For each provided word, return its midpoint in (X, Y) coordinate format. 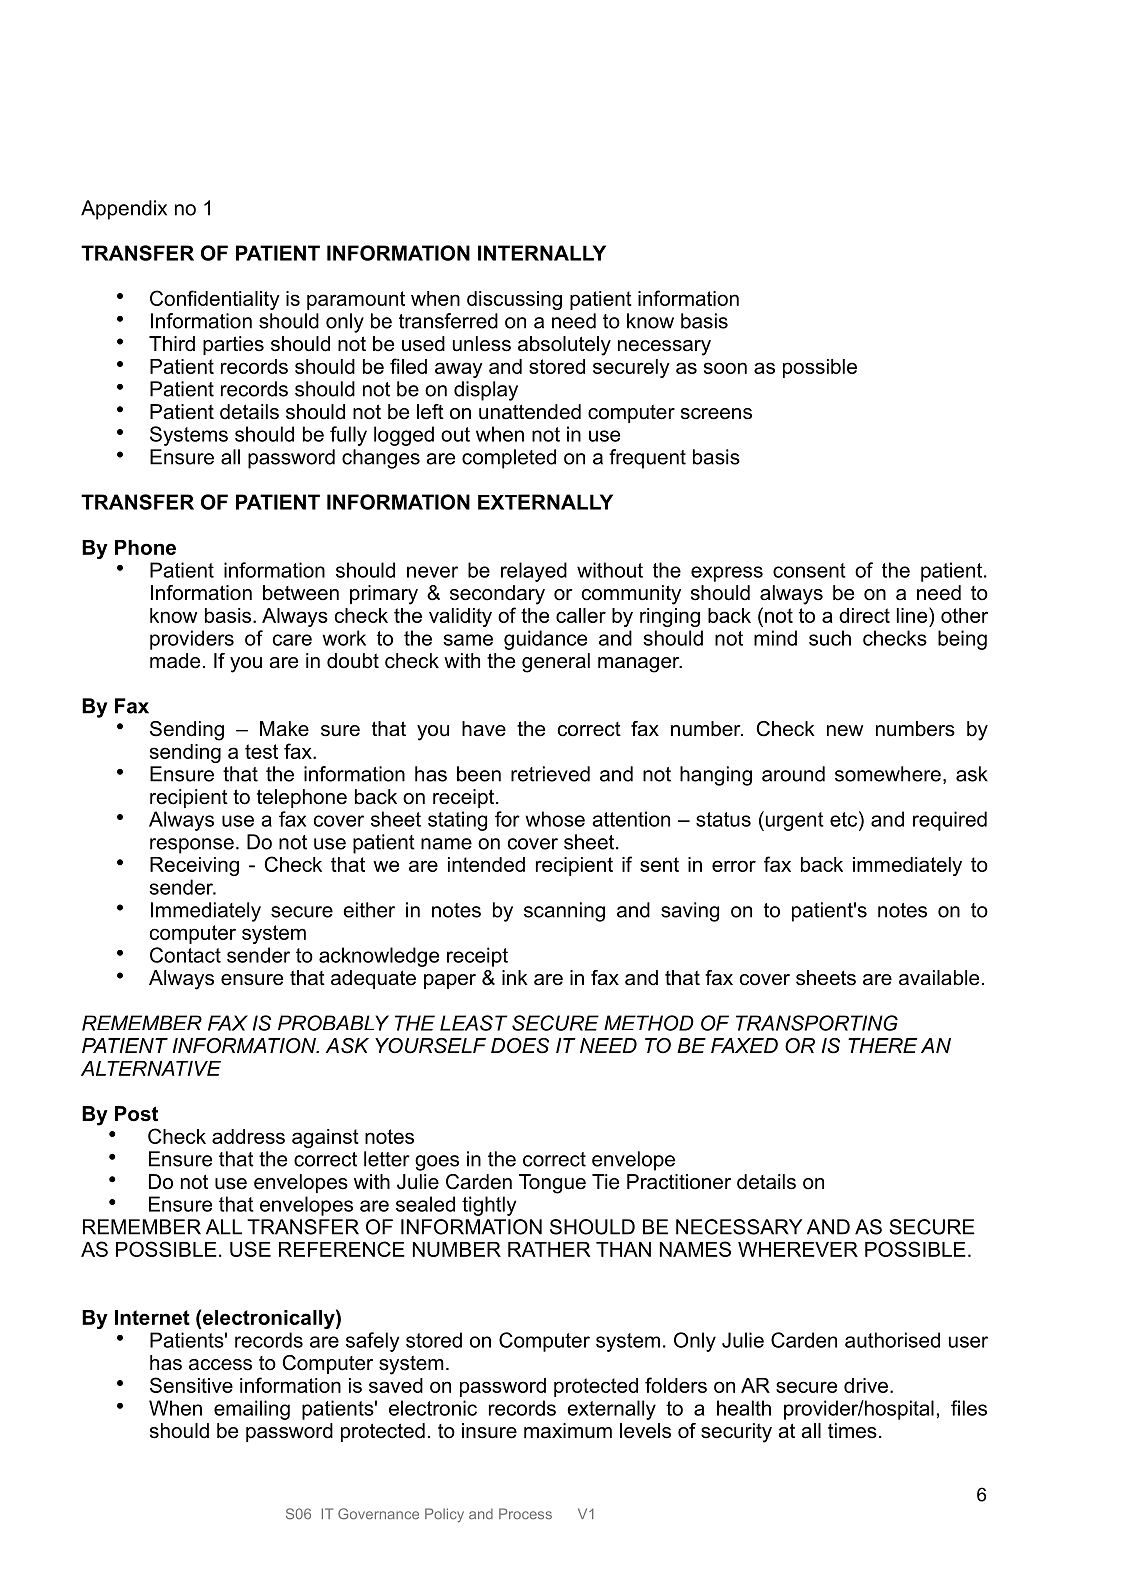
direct (864, 615)
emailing (252, 1410)
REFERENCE (342, 1249)
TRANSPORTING (817, 1023)
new (845, 731)
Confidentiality (215, 300)
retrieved (550, 774)
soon (725, 368)
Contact (185, 955)
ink (515, 977)
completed (509, 459)
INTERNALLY (542, 253)
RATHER (549, 1249)
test (261, 751)
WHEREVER (798, 1249)
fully (348, 436)
